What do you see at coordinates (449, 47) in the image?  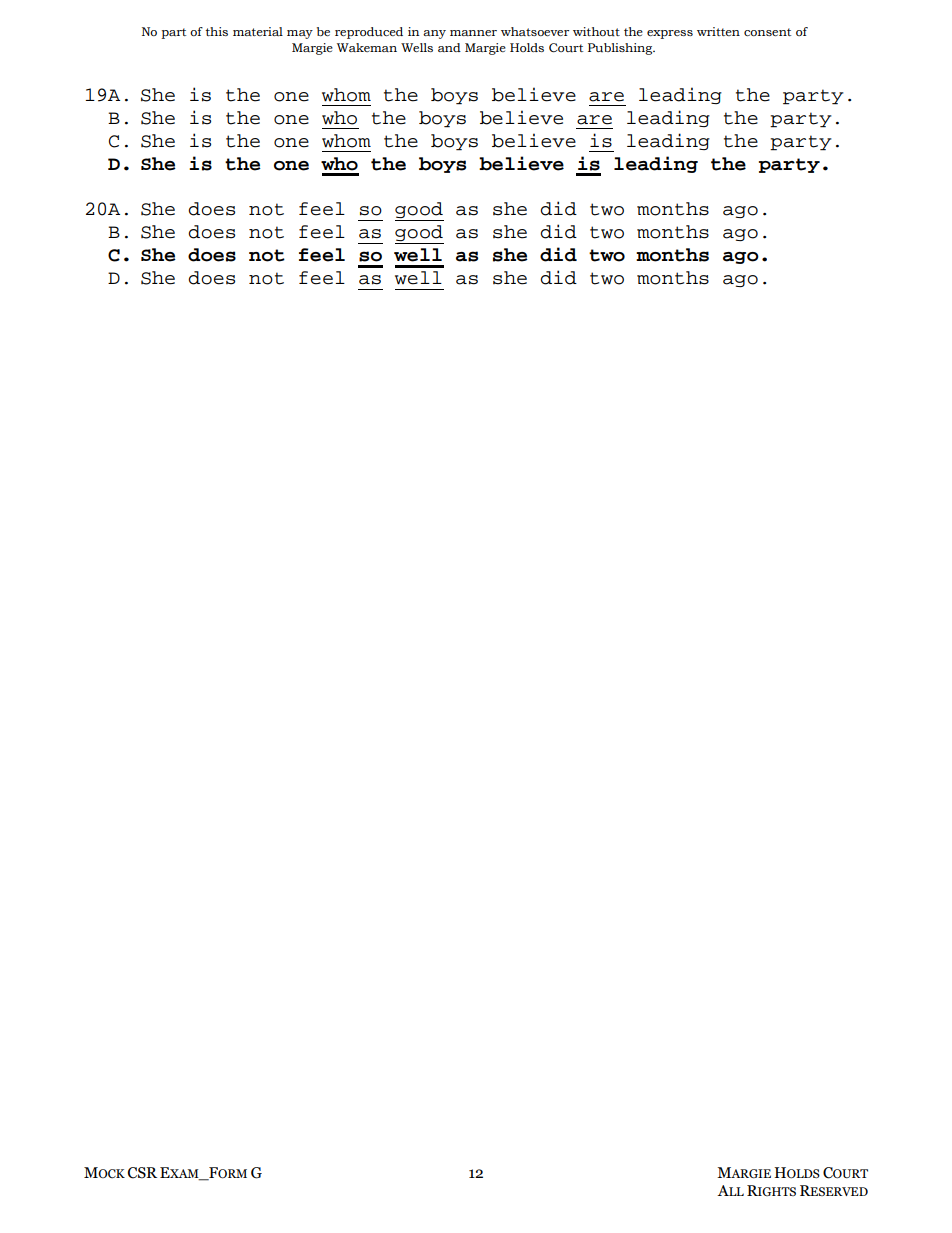 I see `and` at bounding box center [449, 47].
